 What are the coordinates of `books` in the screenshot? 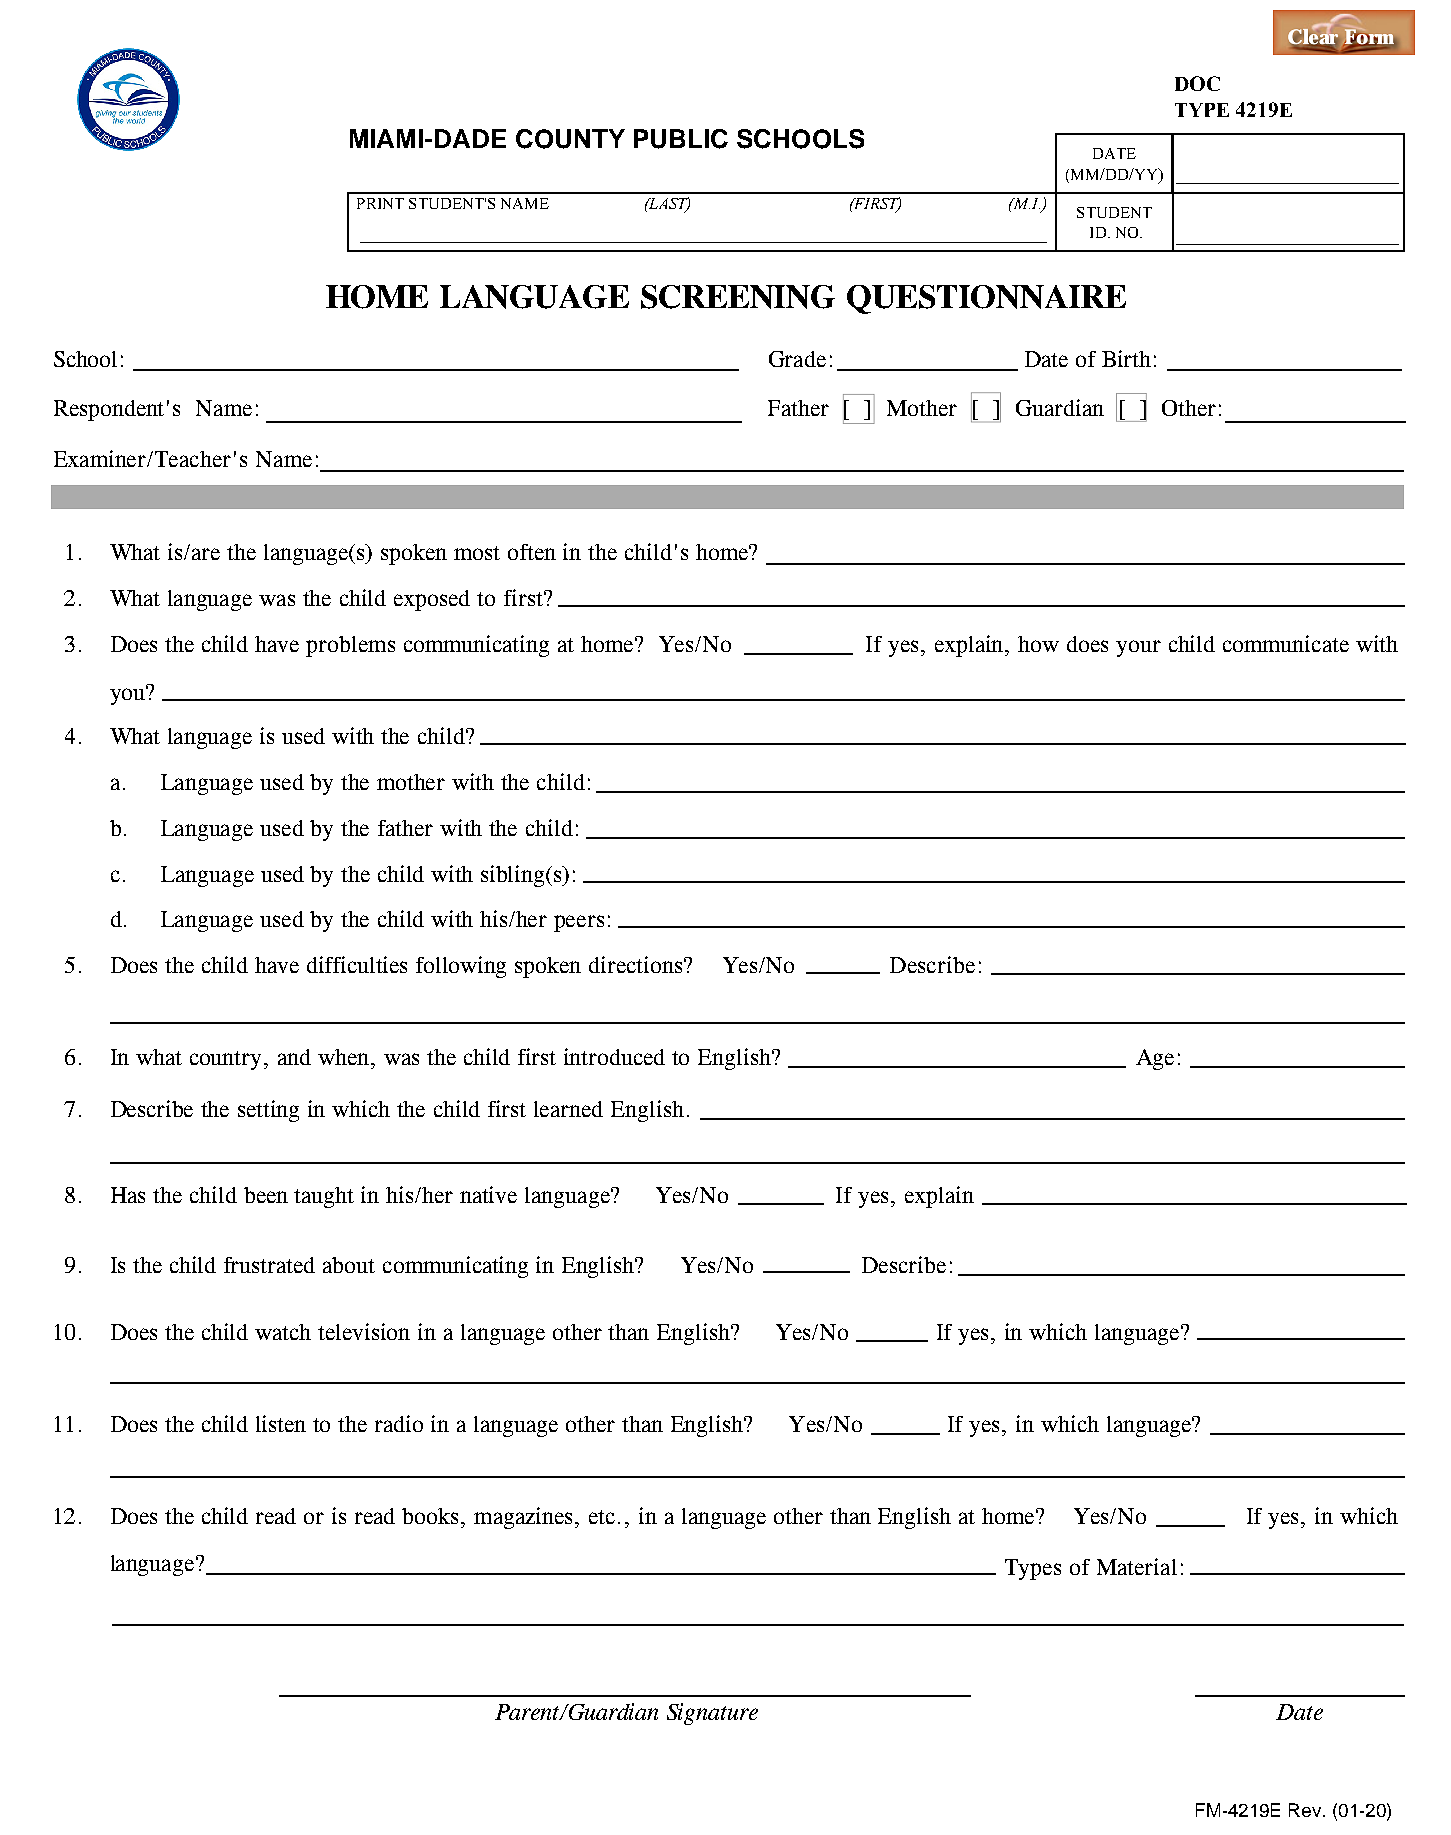 It's located at (430, 1516).
